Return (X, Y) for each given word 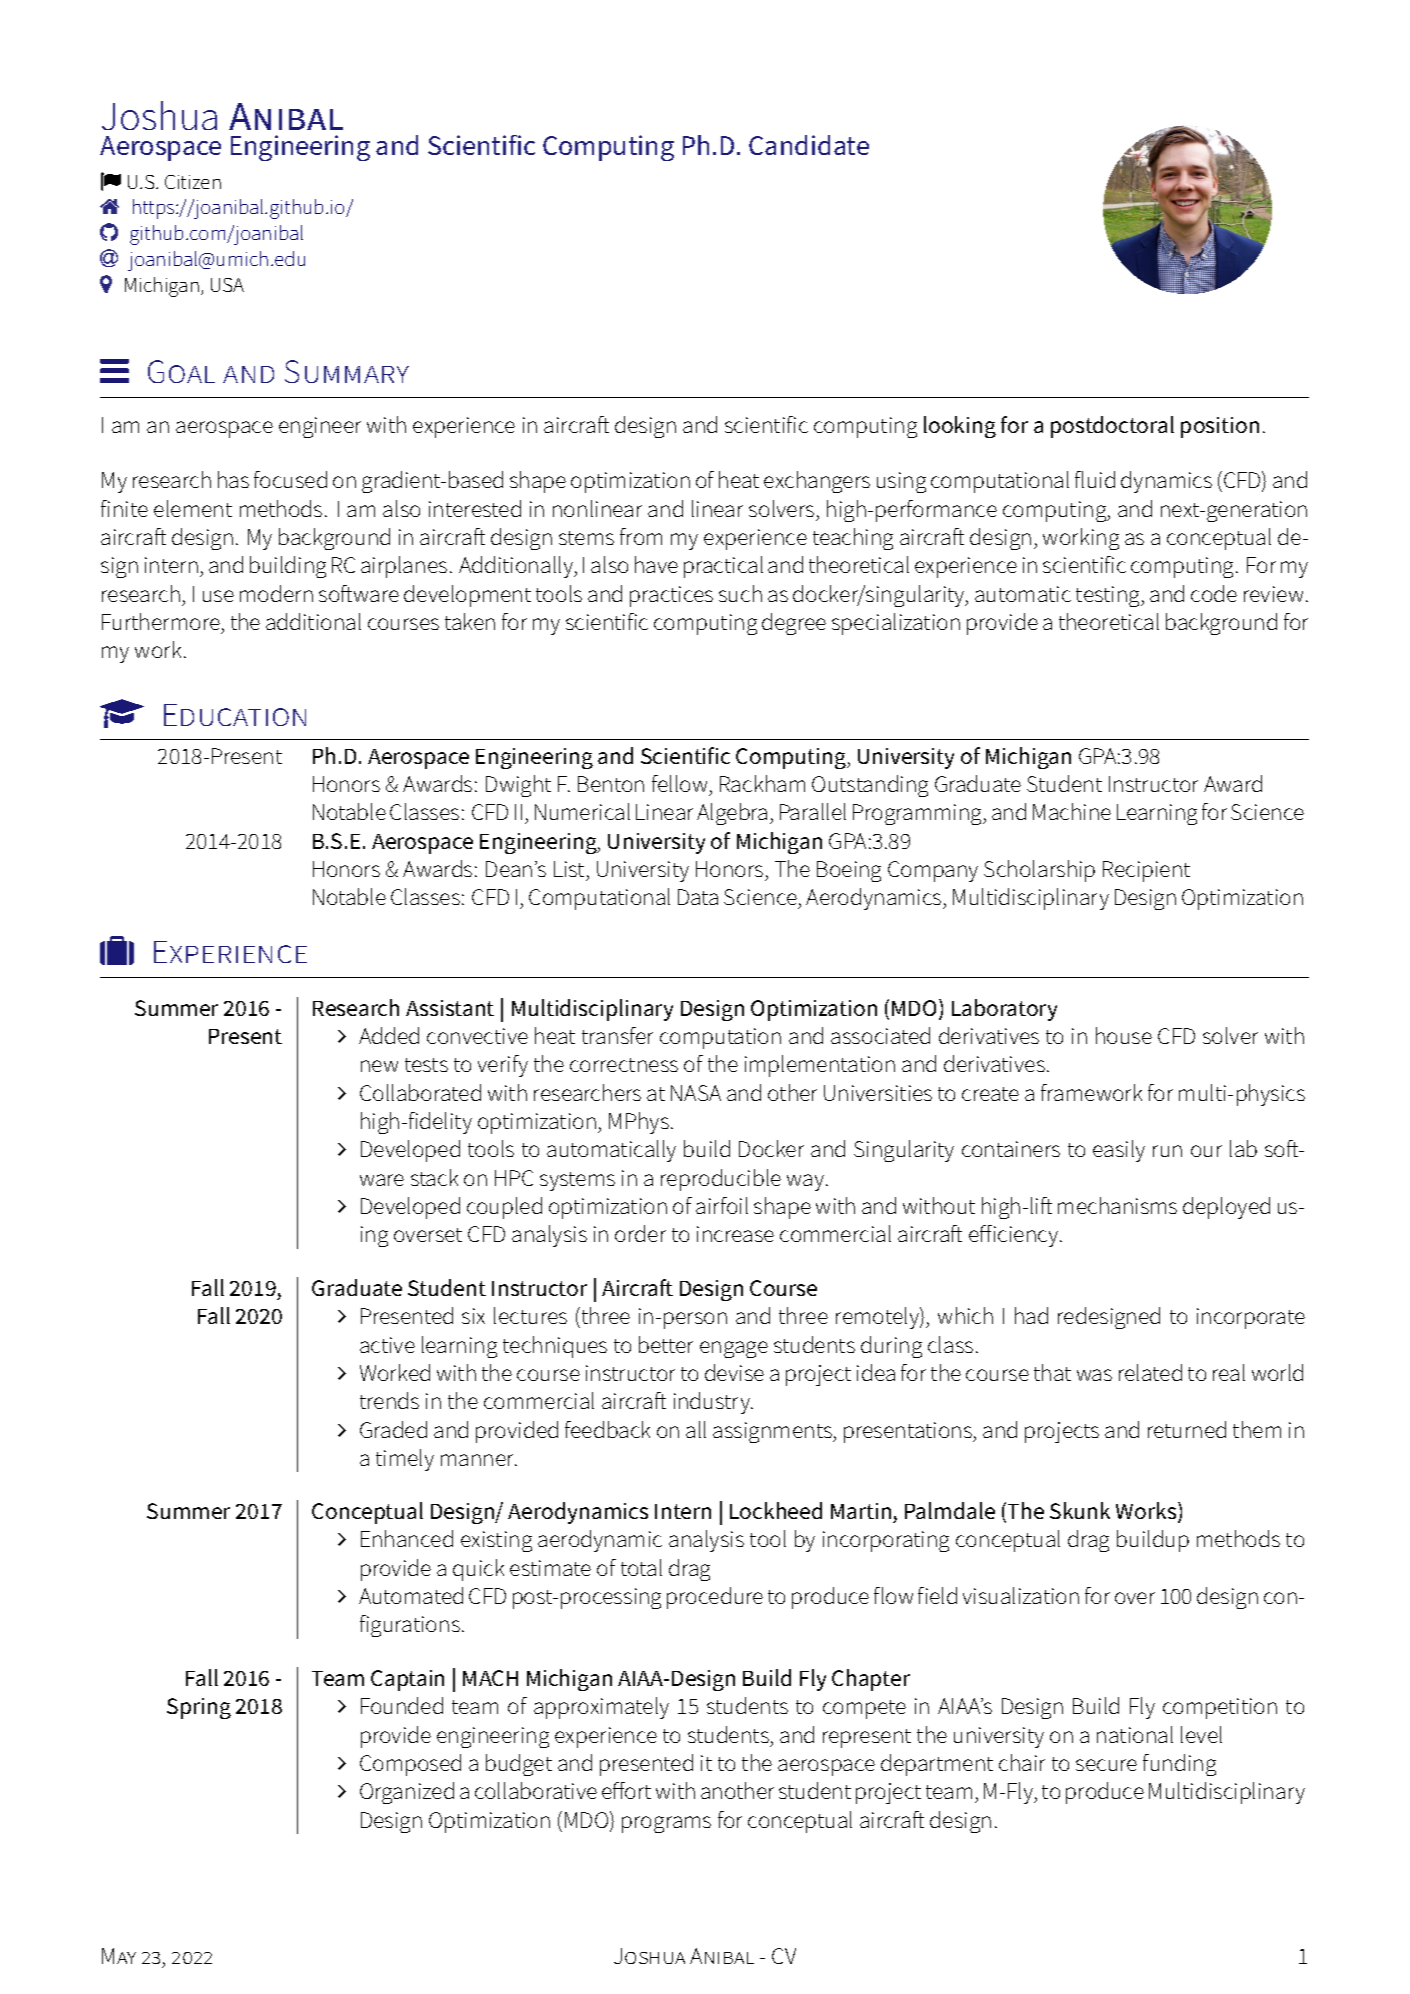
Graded (393, 1429)
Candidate (809, 145)
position (1220, 427)
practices (671, 596)
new (379, 1066)
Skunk (1080, 1510)
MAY (119, 1956)
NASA (696, 1093)
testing (1109, 596)
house (1124, 1035)
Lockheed (776, 1510)
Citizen (193, 182)
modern (276, 593)
